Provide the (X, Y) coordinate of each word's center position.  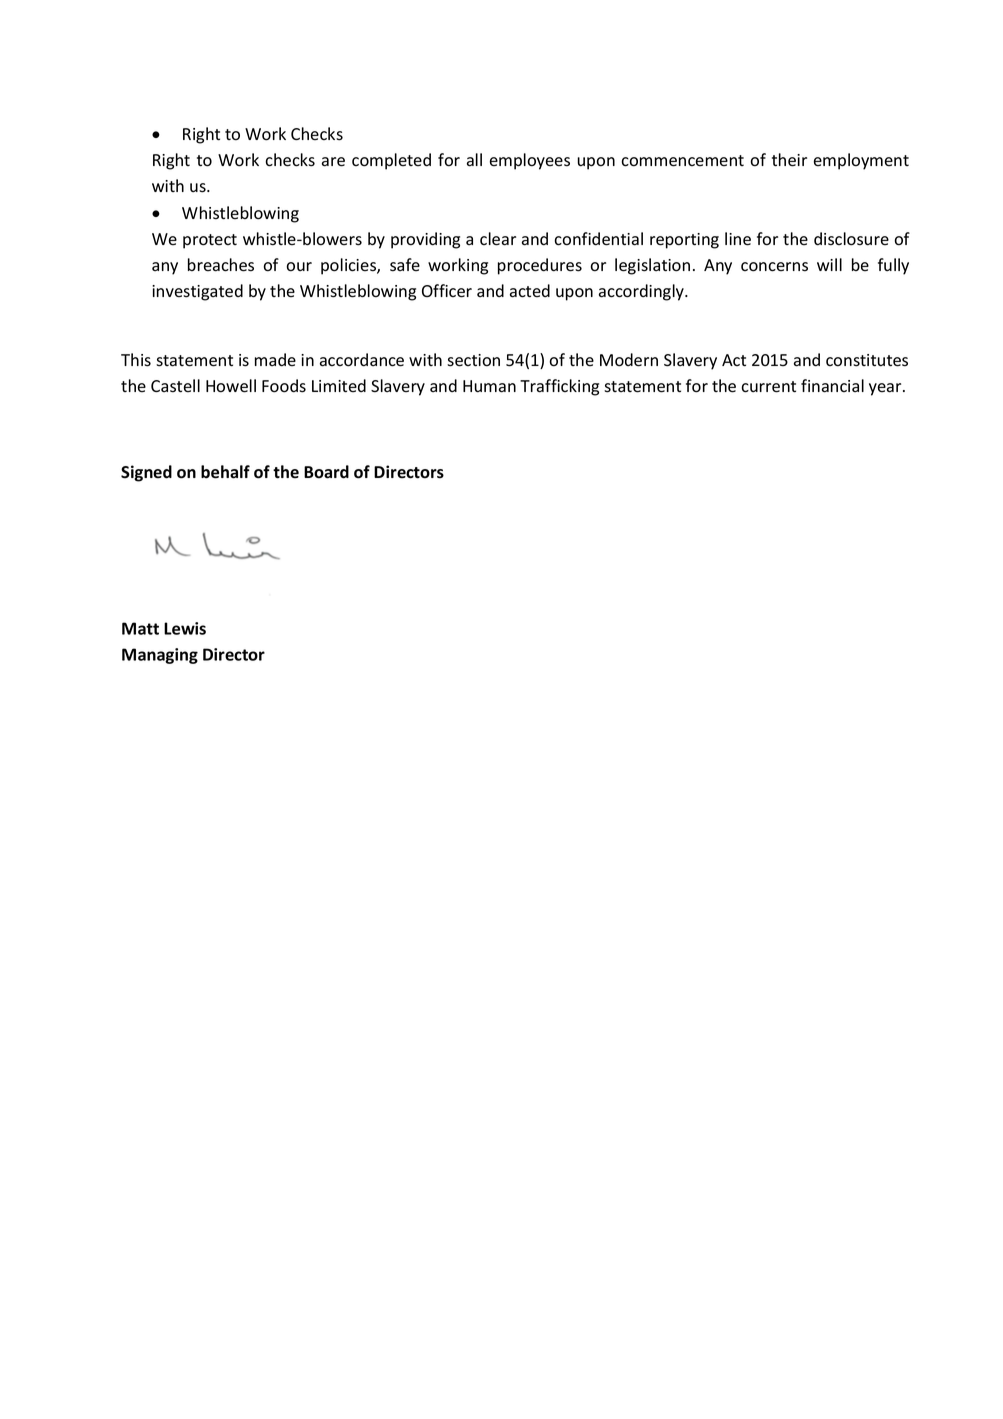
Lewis (185, 628)
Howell (231, 386)
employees (530, 161)
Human (489, 386)
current (768, 387)
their (789, 160)
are (333, 162)
